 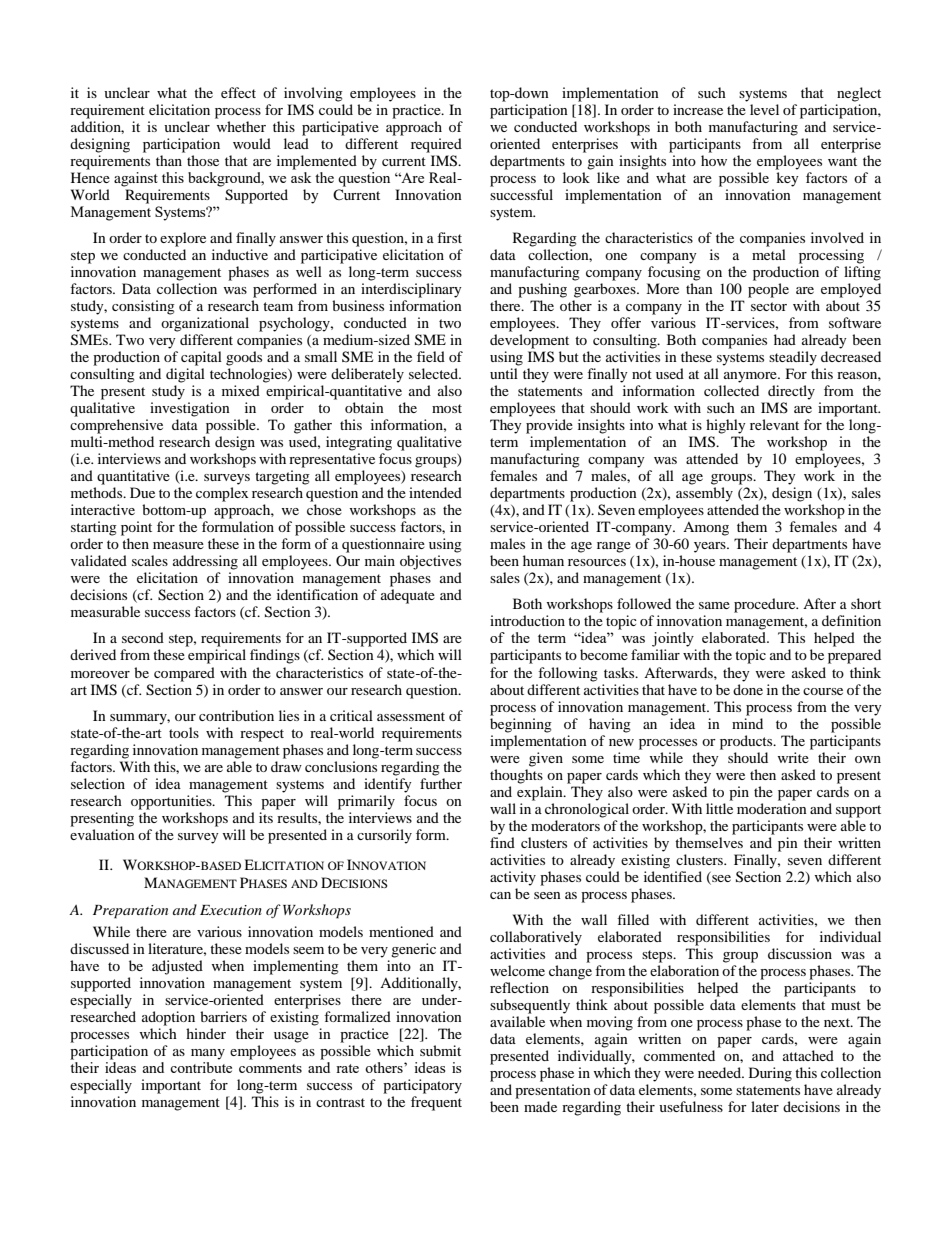 I want to click on thoughts, so click(x=516, y=775).
